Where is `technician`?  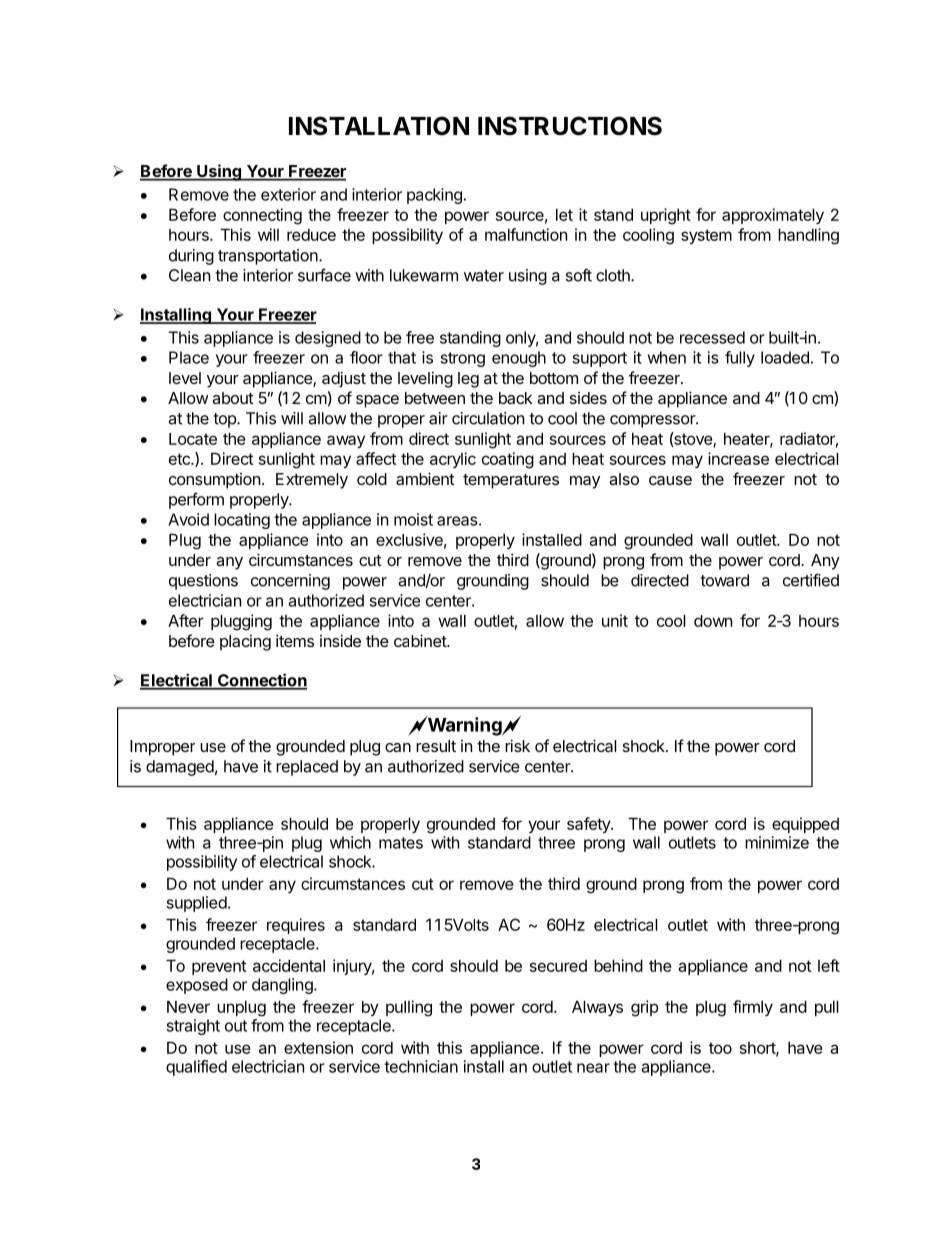
technician is located at coordinates (421, 1066).
